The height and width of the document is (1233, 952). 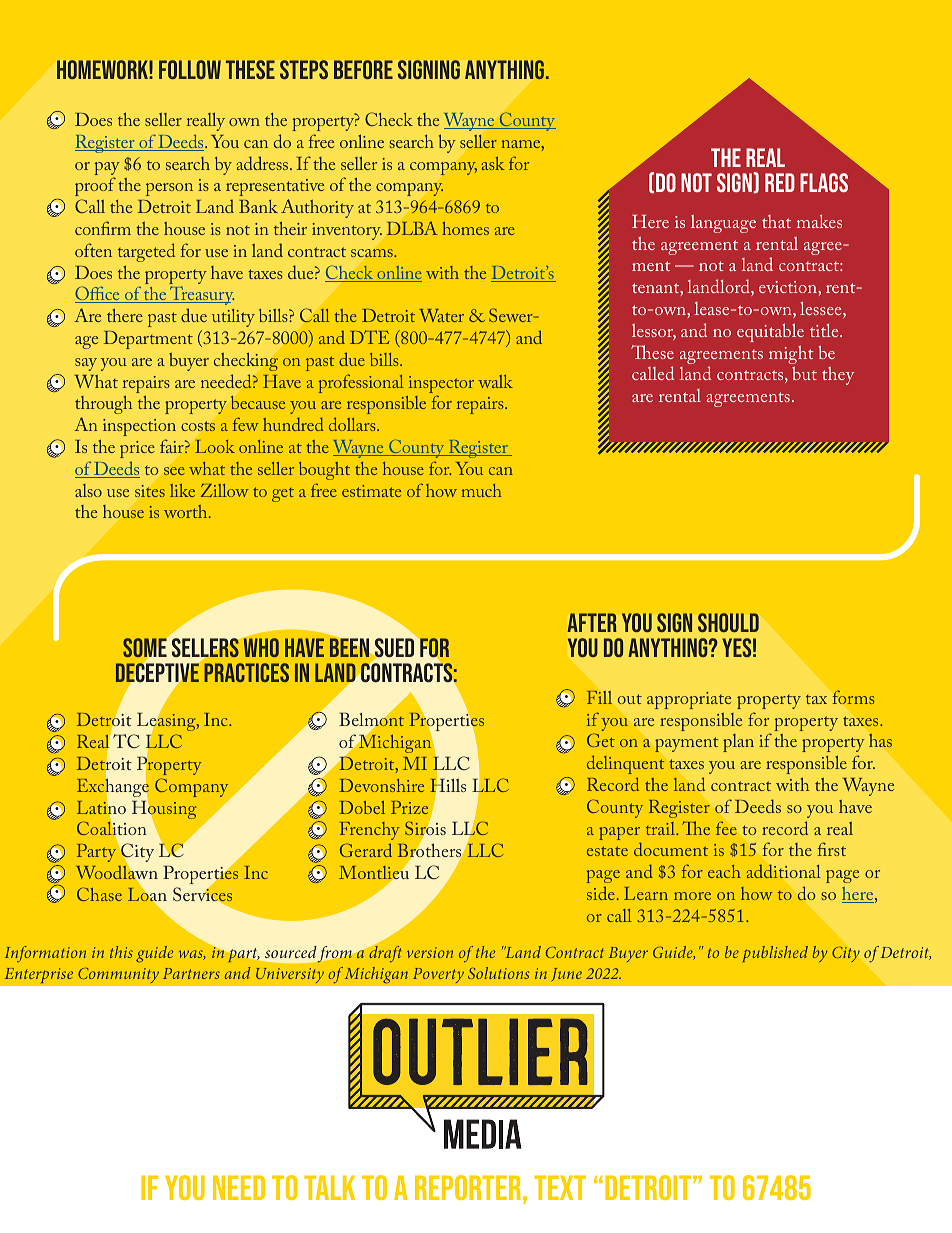 I want to click on talk, so click(x=329, y=1187).
